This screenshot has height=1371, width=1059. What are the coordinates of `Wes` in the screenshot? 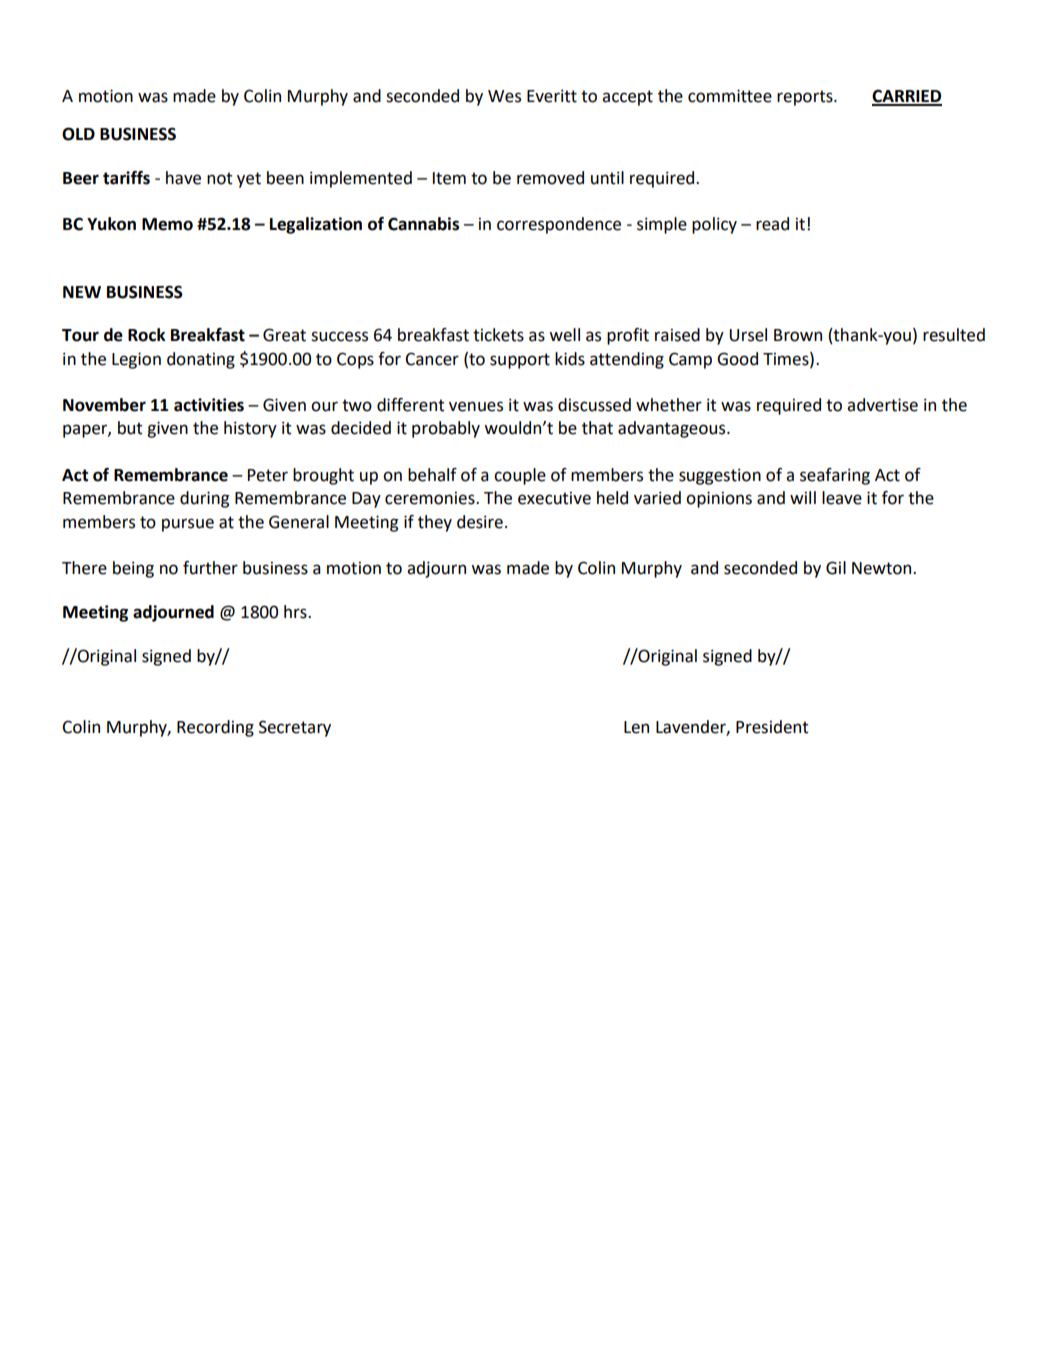 It's located at (504, 96).
